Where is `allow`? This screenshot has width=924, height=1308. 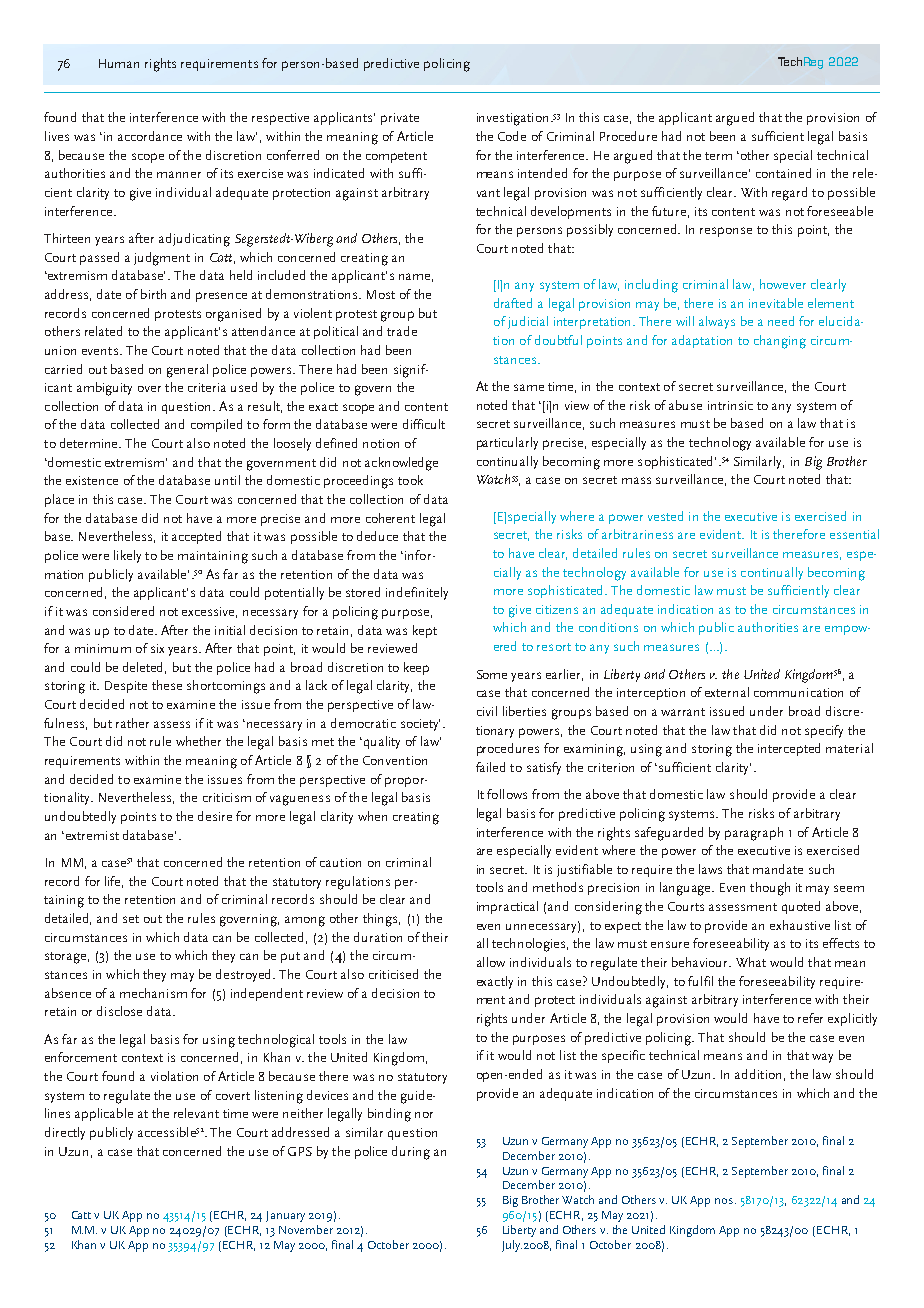 allow is located at coordinates (491, 962).
